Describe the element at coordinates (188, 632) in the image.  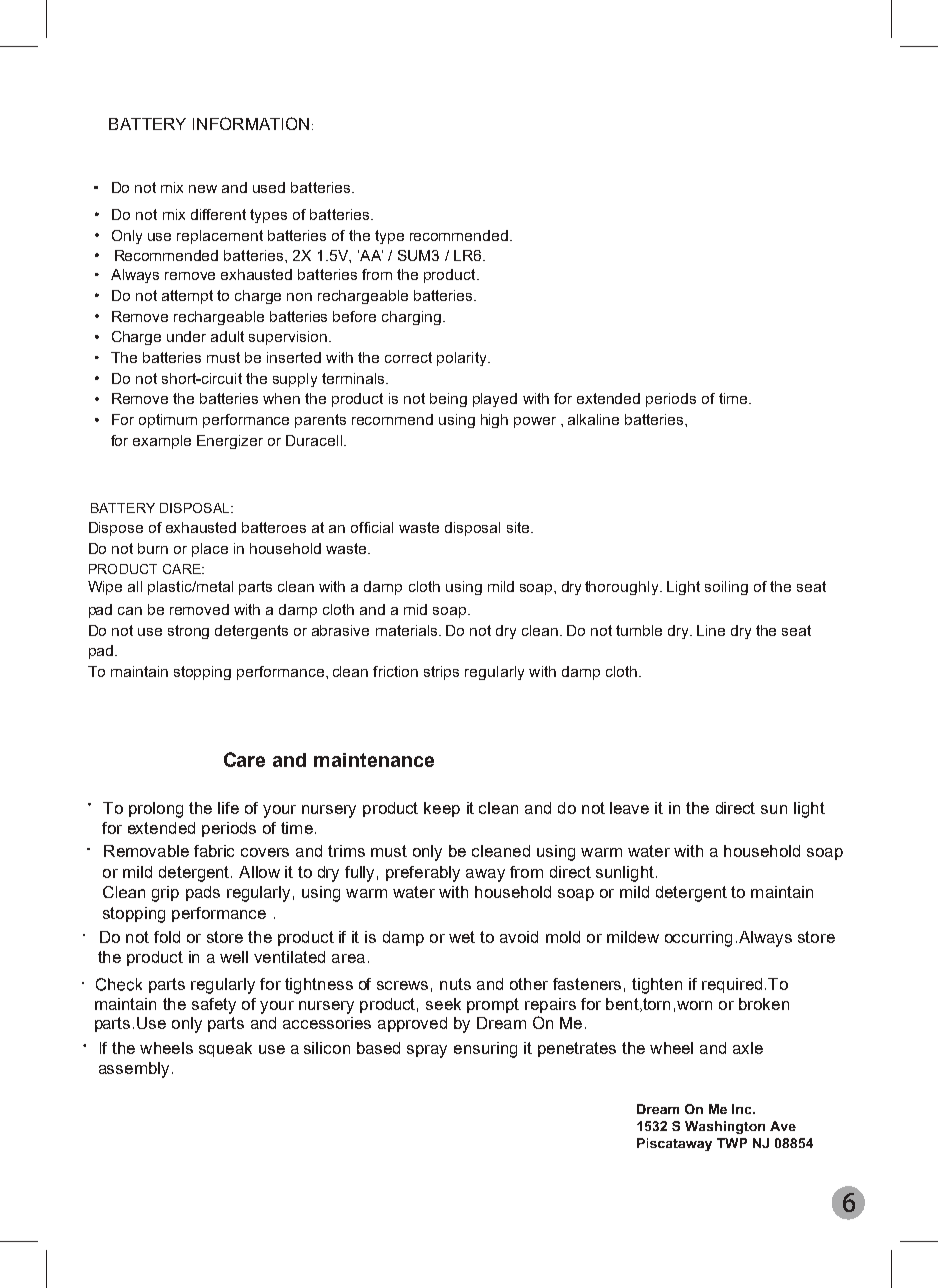
I see `strong` at that location.
